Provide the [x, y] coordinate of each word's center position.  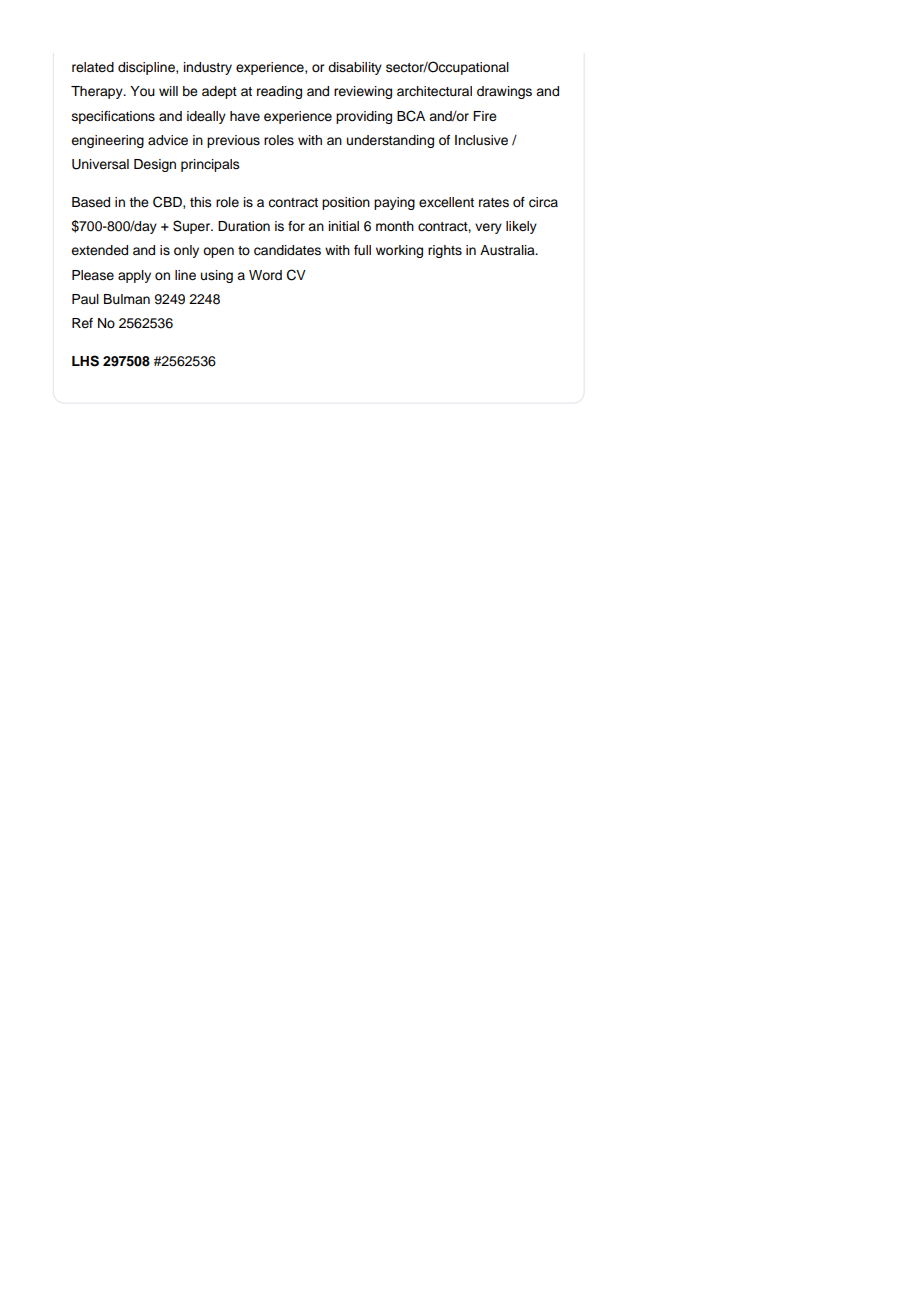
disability [355, 68]
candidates [287, 250]
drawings [504, 92]
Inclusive [481, 140]
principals [210, 165]
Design [155, 165]
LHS [85, 361]
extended [99, 250]
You [142, 91]
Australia [508, 250]
